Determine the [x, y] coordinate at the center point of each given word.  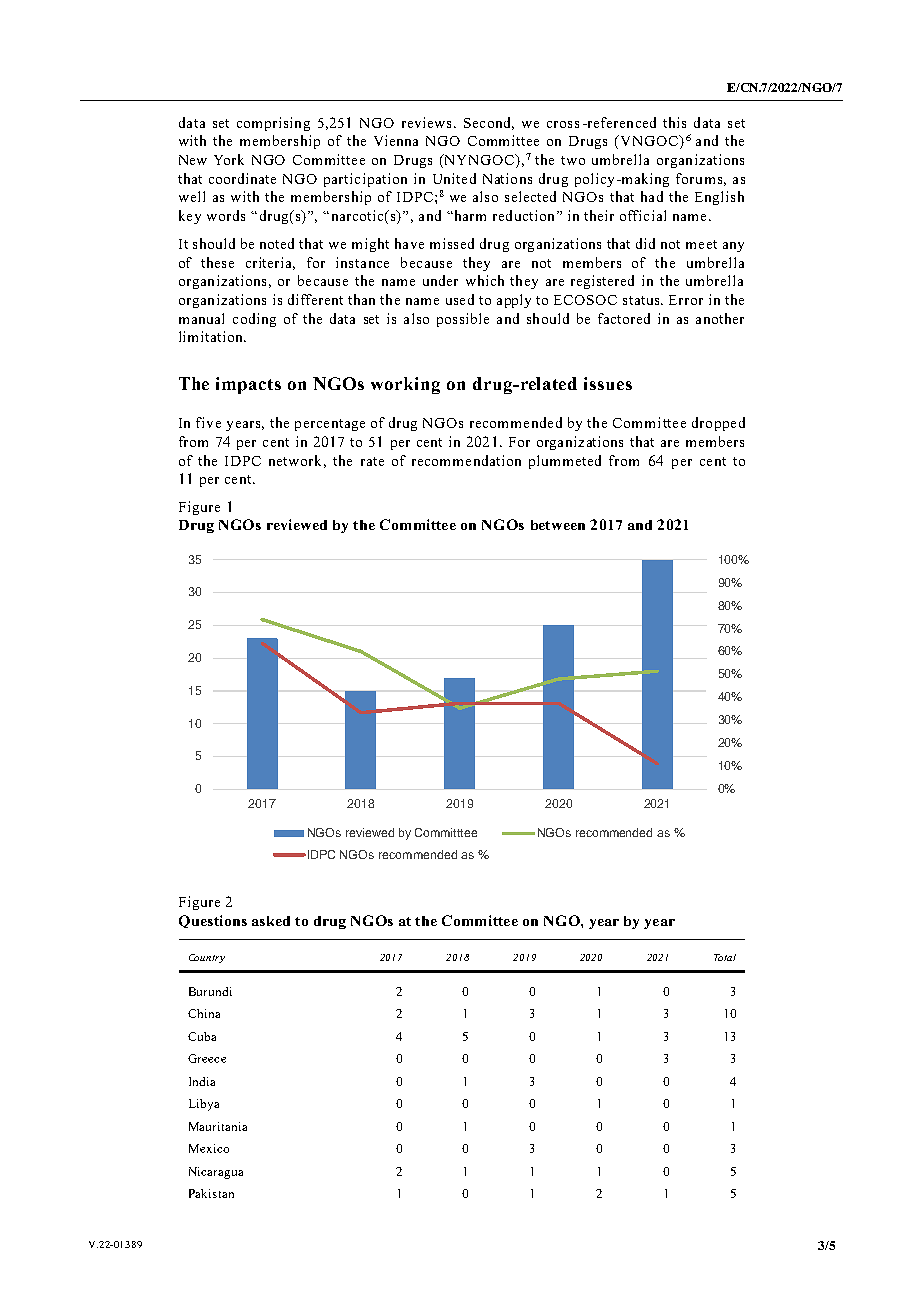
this [674, 122]
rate [372, 461]
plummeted [565, 462]
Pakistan [211, 1193]
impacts [248, 385]
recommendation [466, 460]
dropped [718, 424]
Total [725, 957]
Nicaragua [216, 1173]
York [229, 159]
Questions [213, 921]
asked [271, 921]
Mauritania [218, 1126]
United [454, 178]
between [558, 525]
